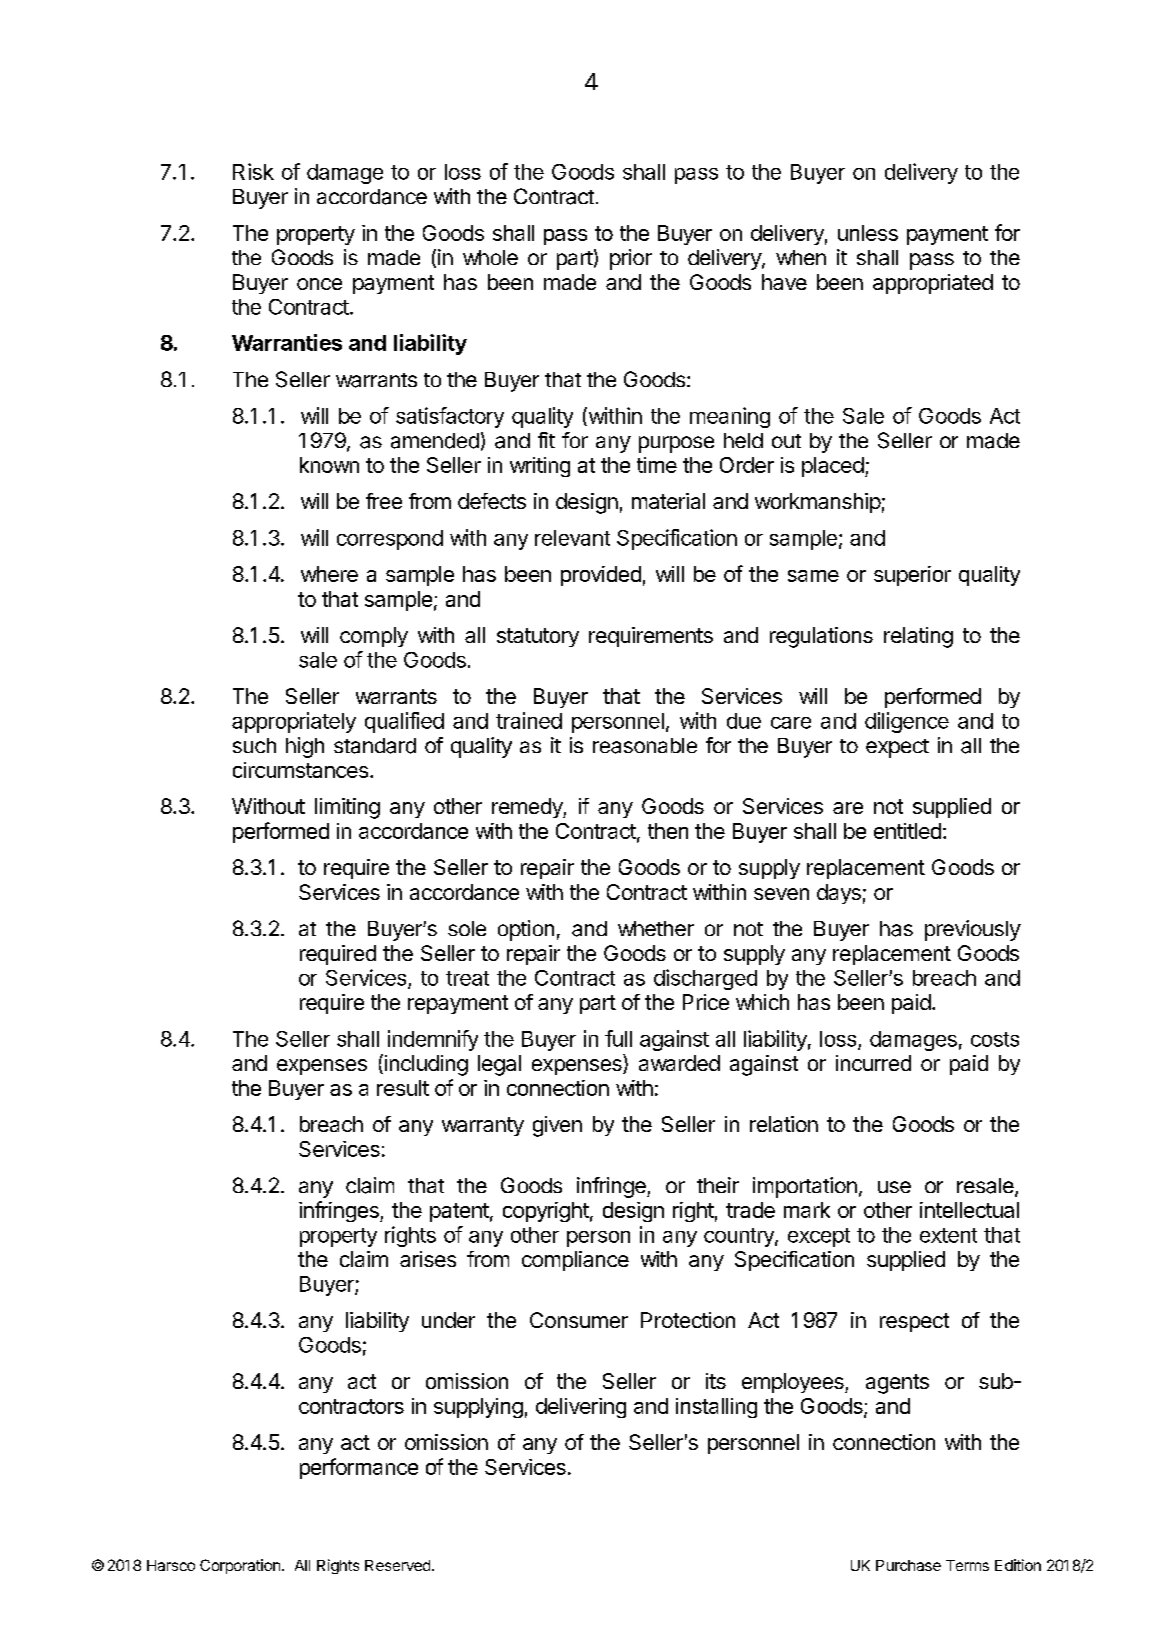 This document has width=1160, height=1641. I want to click on use, so click(894, 1187).
